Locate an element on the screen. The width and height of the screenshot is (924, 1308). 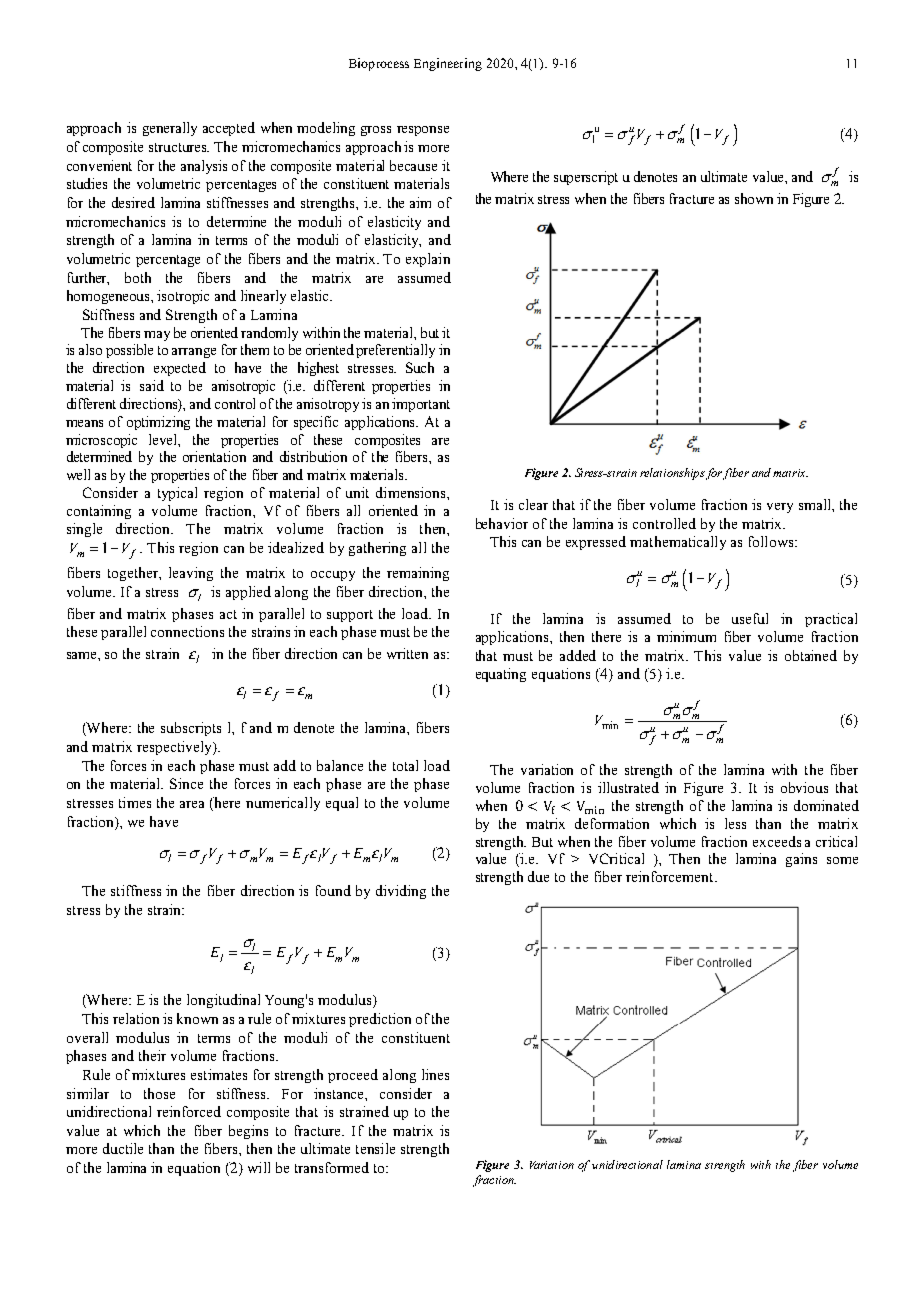
remaining is located at coordinates (418, 574).
